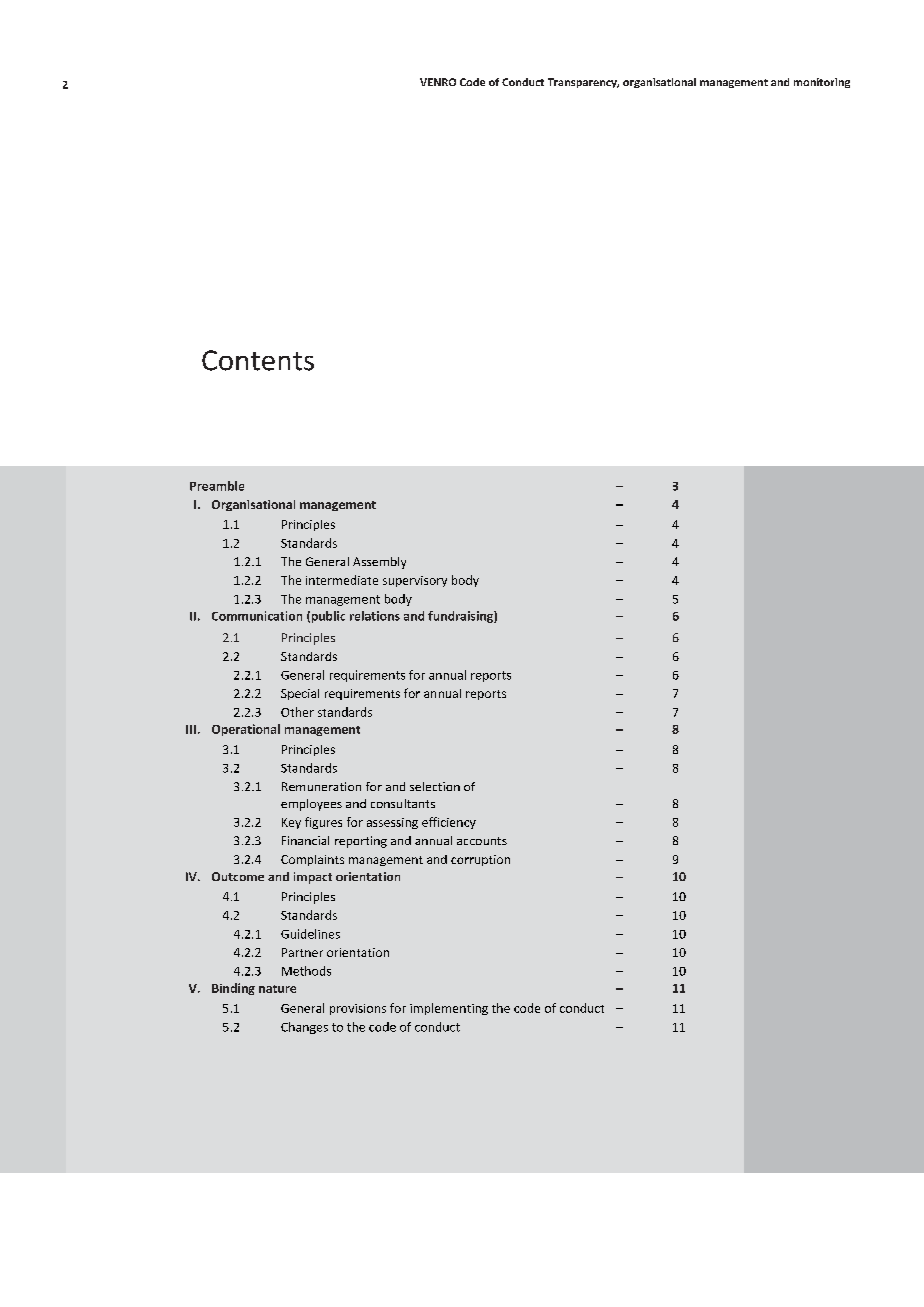 The image size is (924, 1307). I want to click on Communication, so click(257, 616).
